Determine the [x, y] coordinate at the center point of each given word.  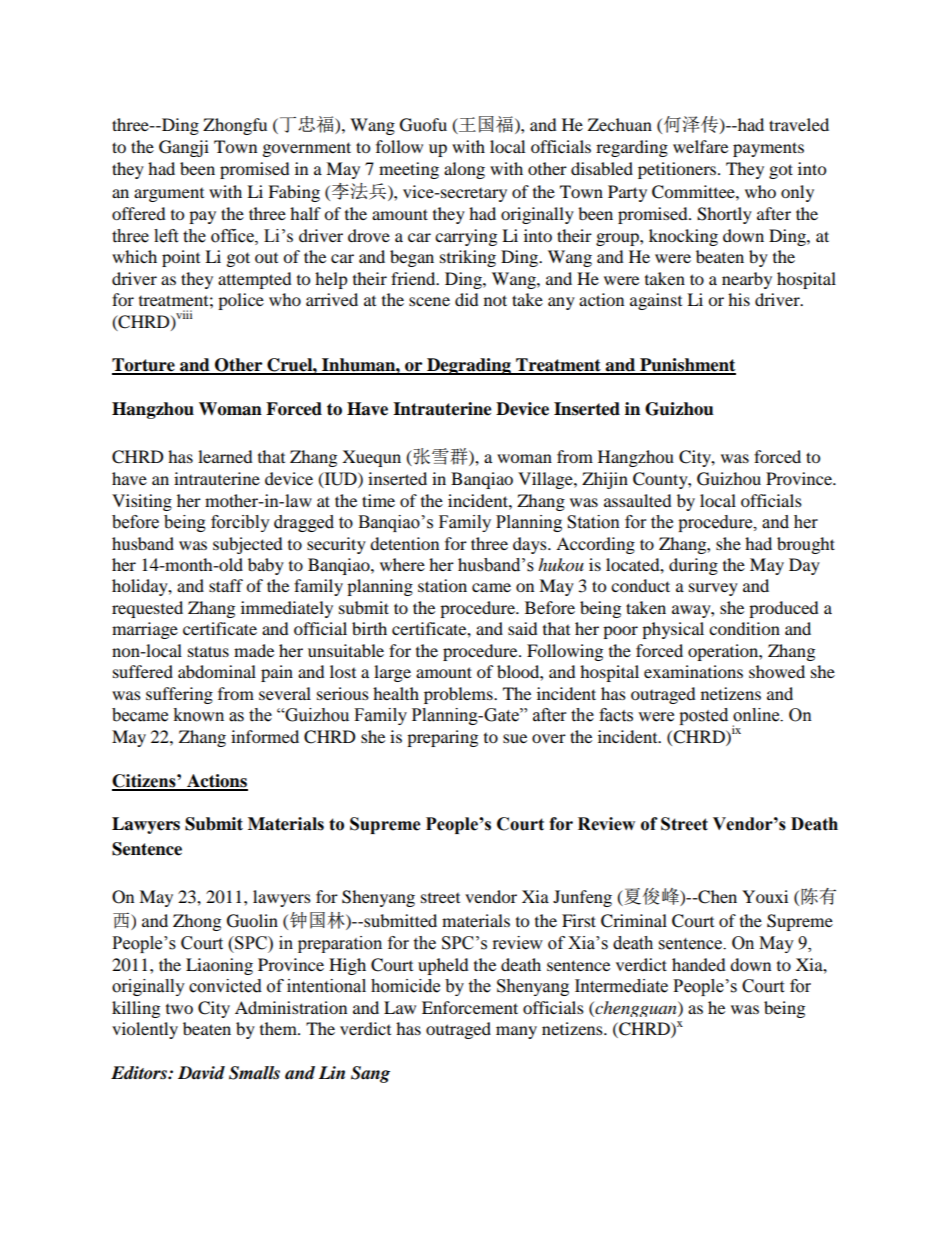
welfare [700, 146]
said [523, 628]
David [201, 1073]
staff [226, 585]
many [516, 1032]
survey [713, 589]
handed [699, 964]
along [464, 170]
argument [169, 195]
